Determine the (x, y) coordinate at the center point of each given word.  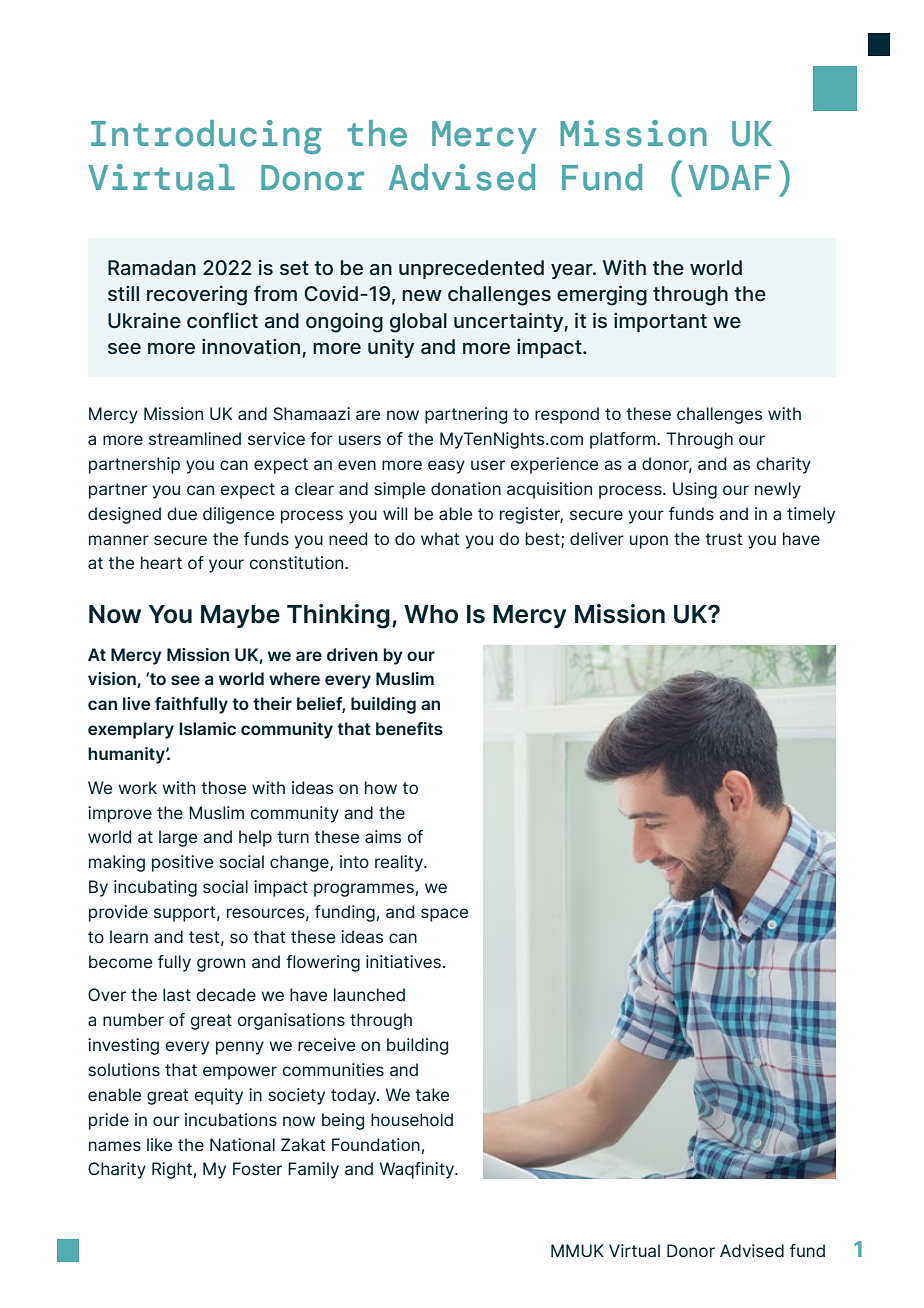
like (159, 1144)
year (573, 271)
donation (466, 489)
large (178, 838)
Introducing (206, 137)
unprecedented (471, 269)
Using (695, 490)
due (182, 513)
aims (383, 836)
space (444, 915)
